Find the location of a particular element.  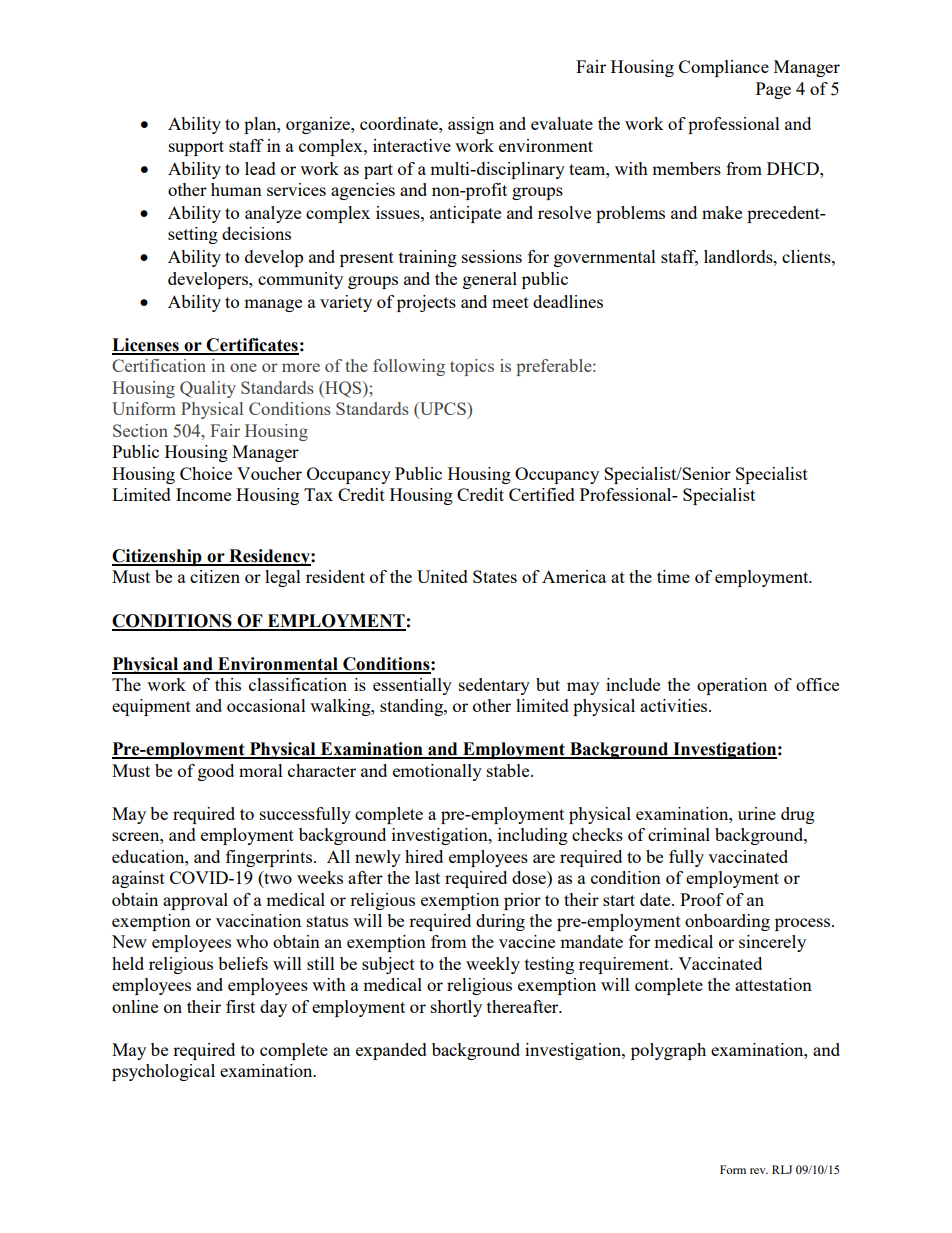

Proof is located at coordinates (702, 899).
